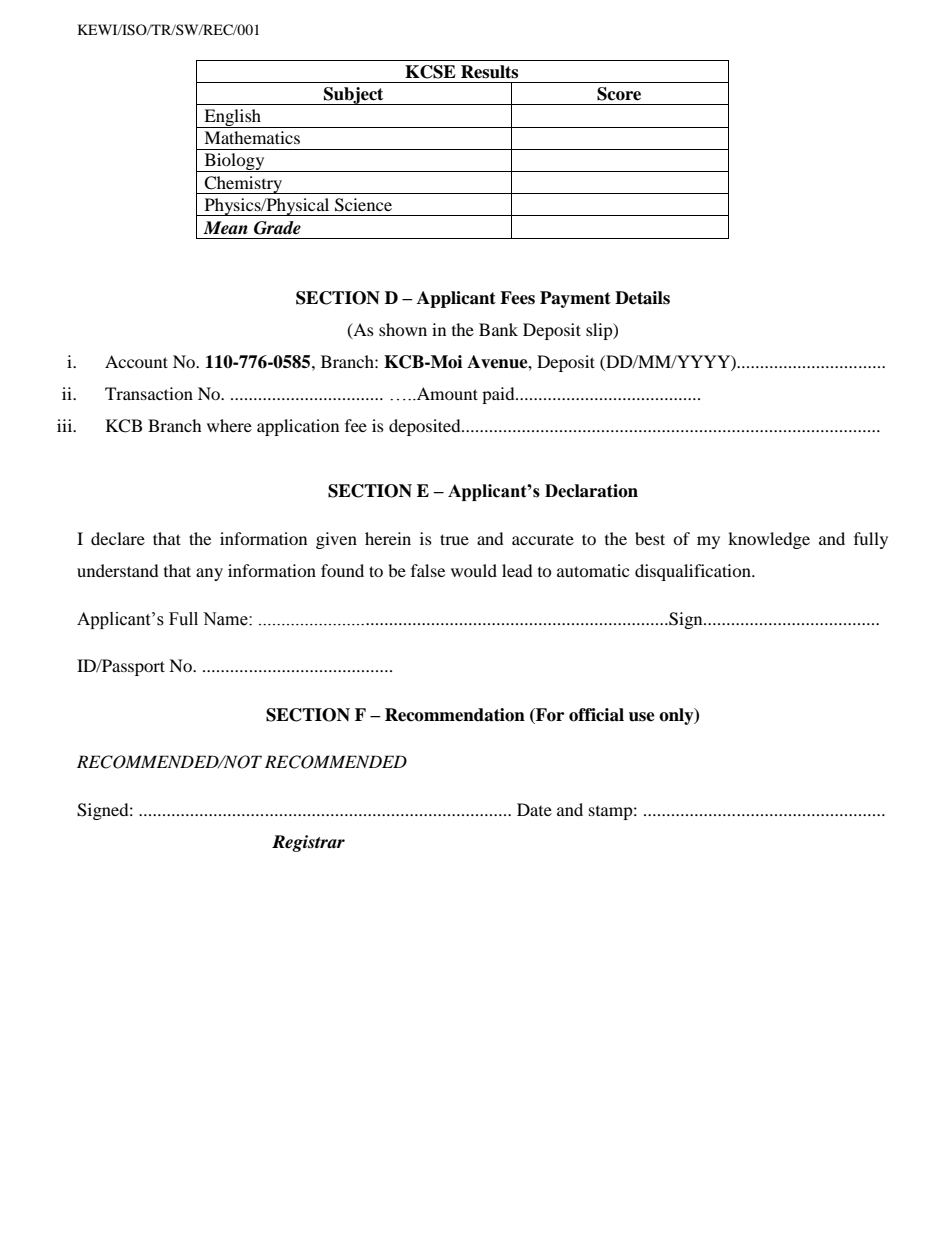 This image has height=1233, width=952. I want to click on Date, so click(534, 809).
